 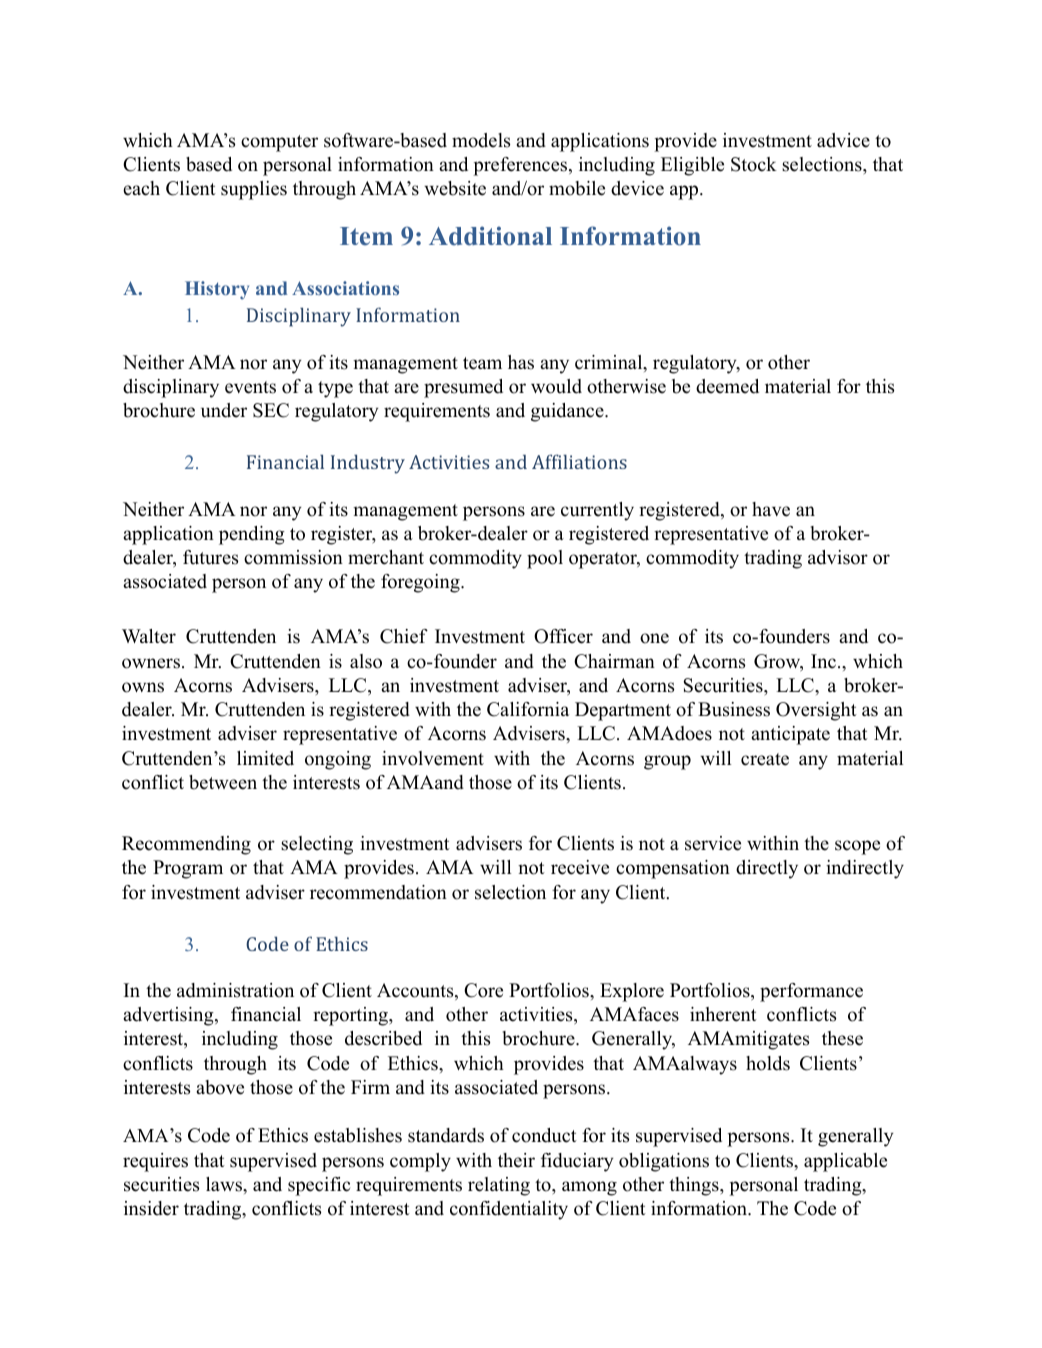 I want to click on Stock, so click(x=754, y=164).
